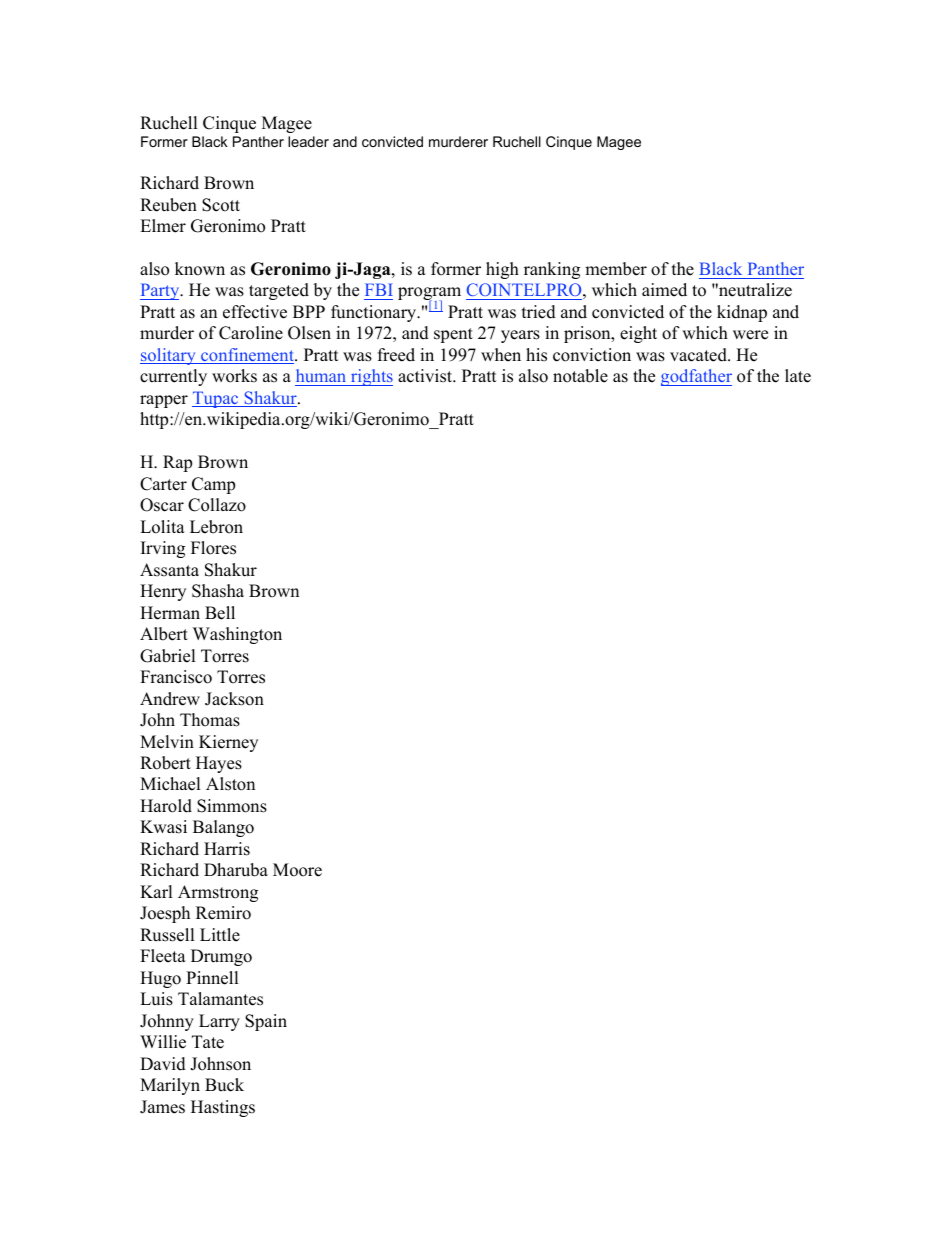 The width and height of the screenshot is (952, 1233). Describe the element at coordinates (221, 205) in the screenshot. I see `Scott` at that location.
